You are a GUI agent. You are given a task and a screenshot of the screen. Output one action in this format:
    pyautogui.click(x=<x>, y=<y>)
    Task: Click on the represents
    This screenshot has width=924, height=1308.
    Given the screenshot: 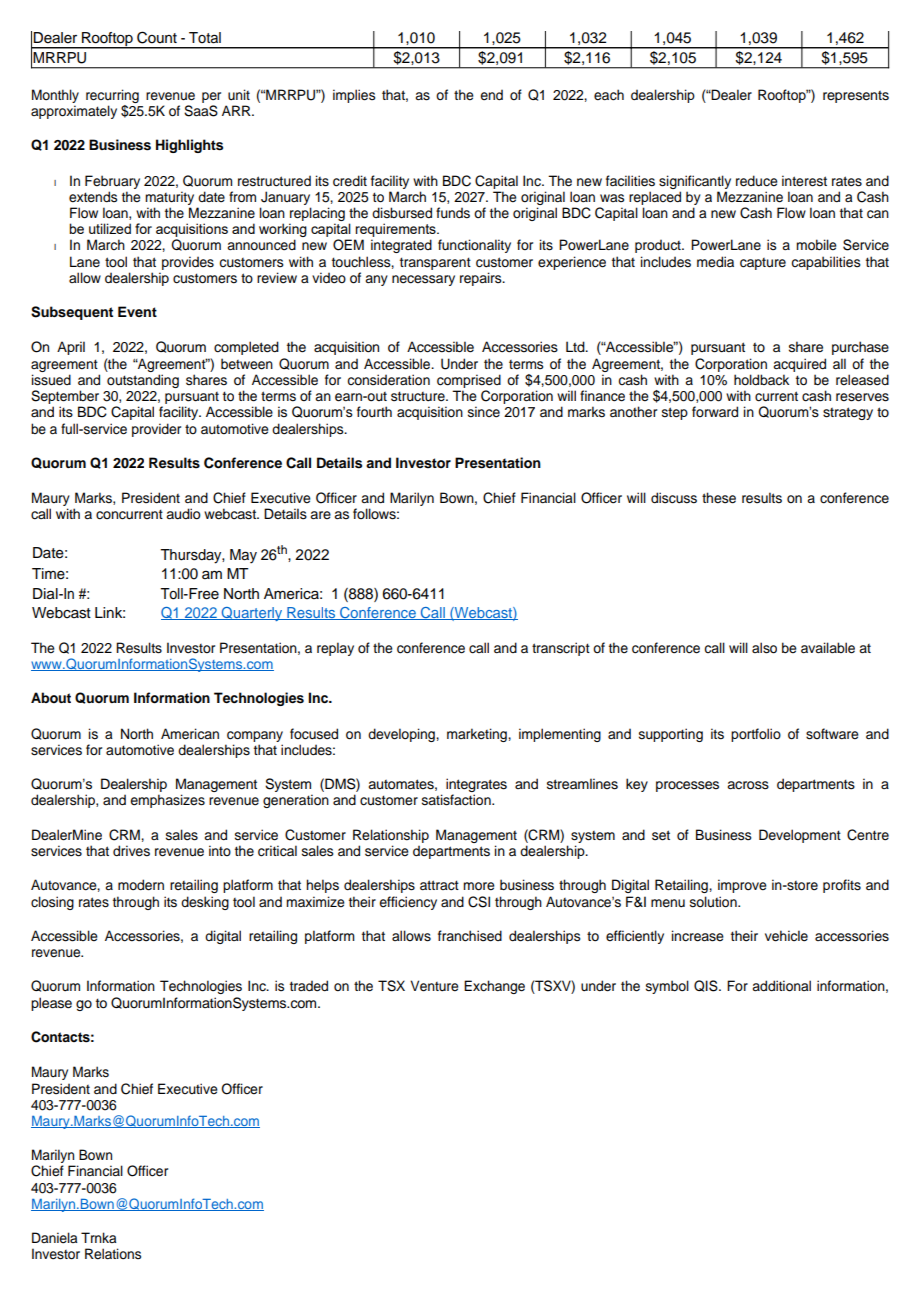 What is the action you would take?
    pyautogui.click(x=856, y=97)
